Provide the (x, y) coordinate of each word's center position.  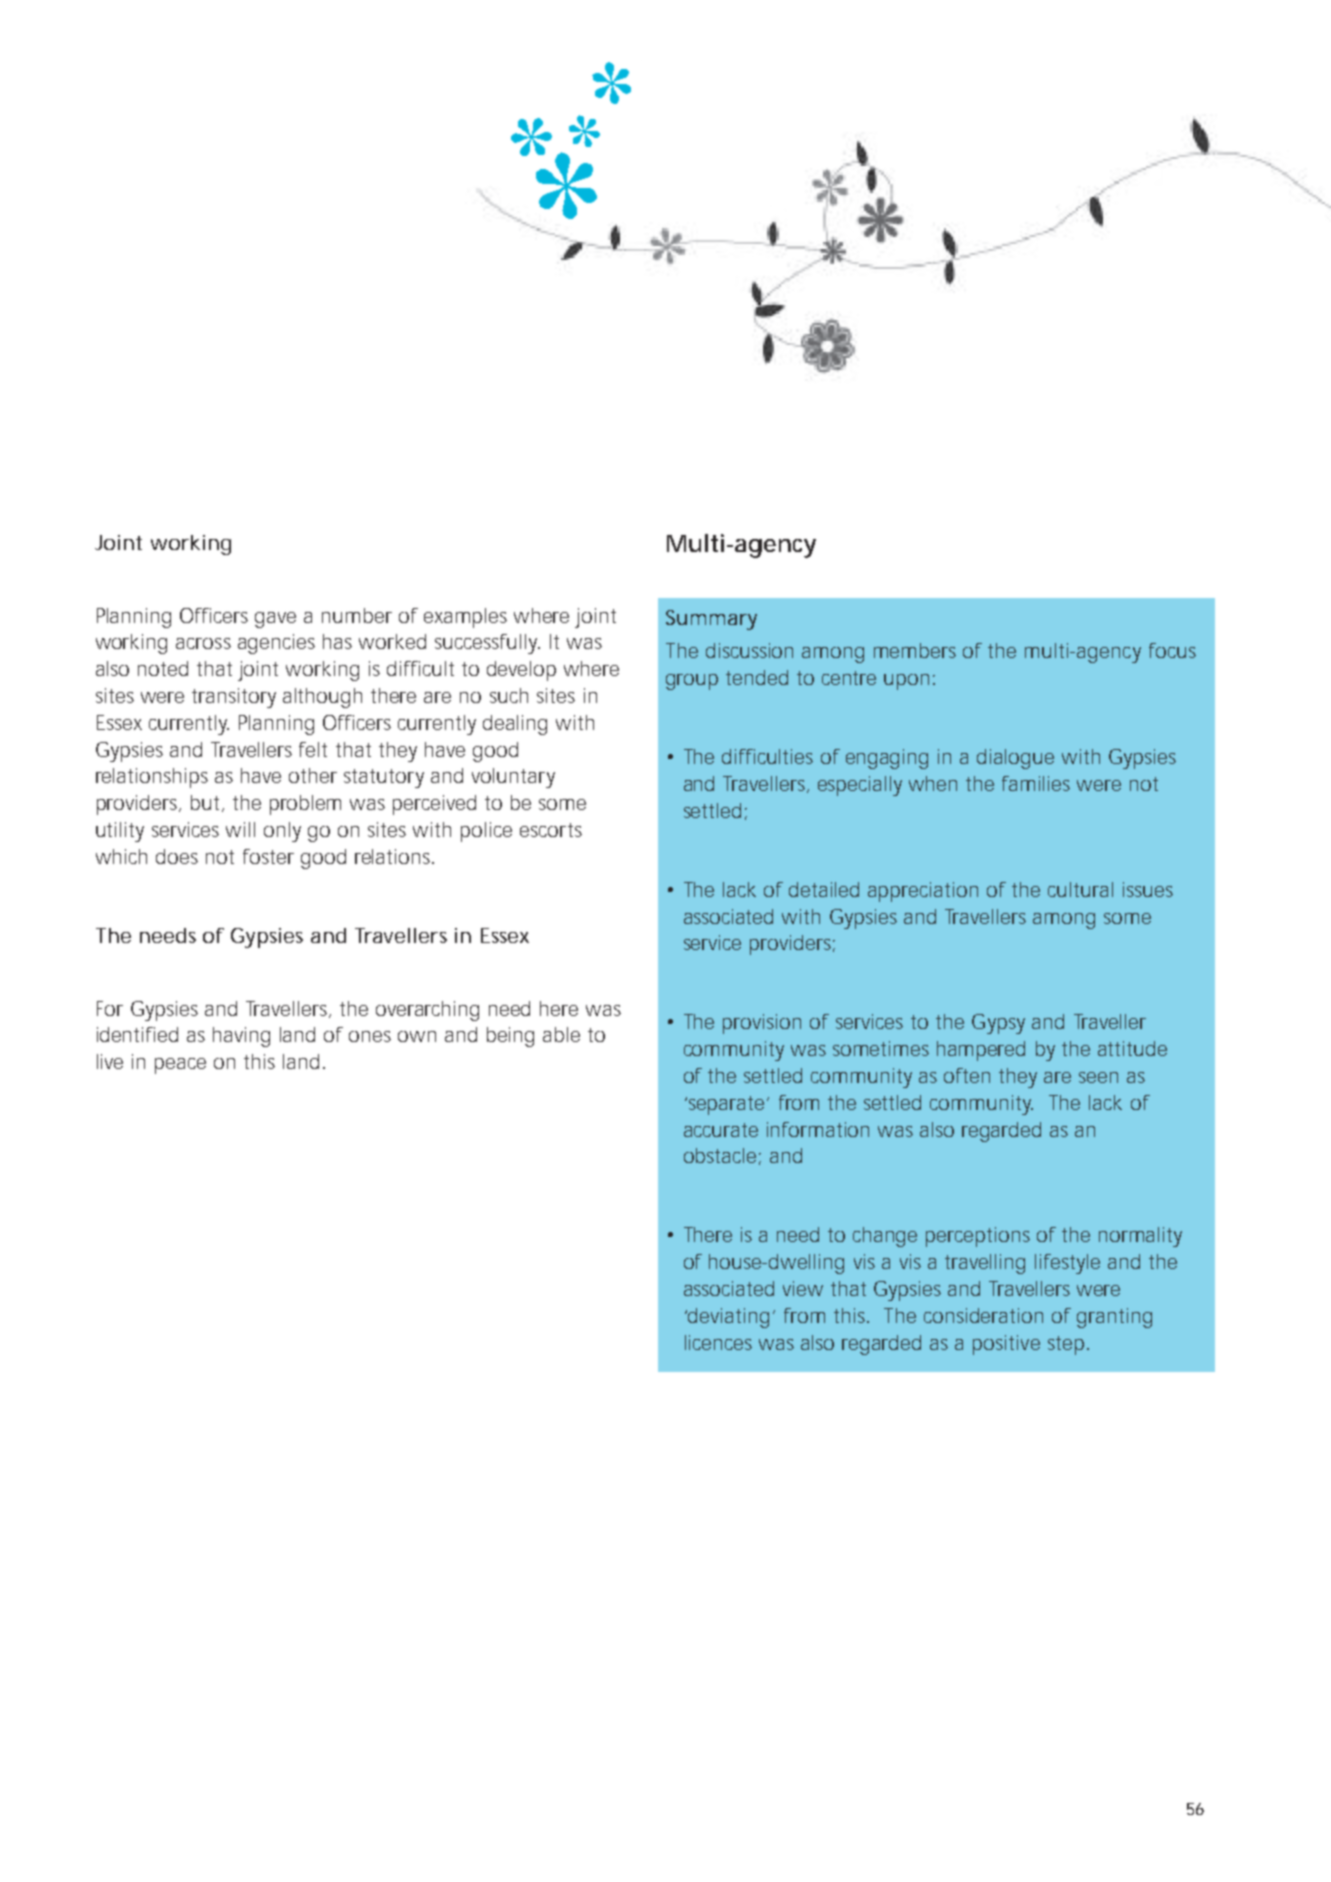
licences (718, 1342)
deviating (728, 1318)
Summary (711, 620)
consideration (983, 1315)
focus (1172, 650)
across (203, 643)
